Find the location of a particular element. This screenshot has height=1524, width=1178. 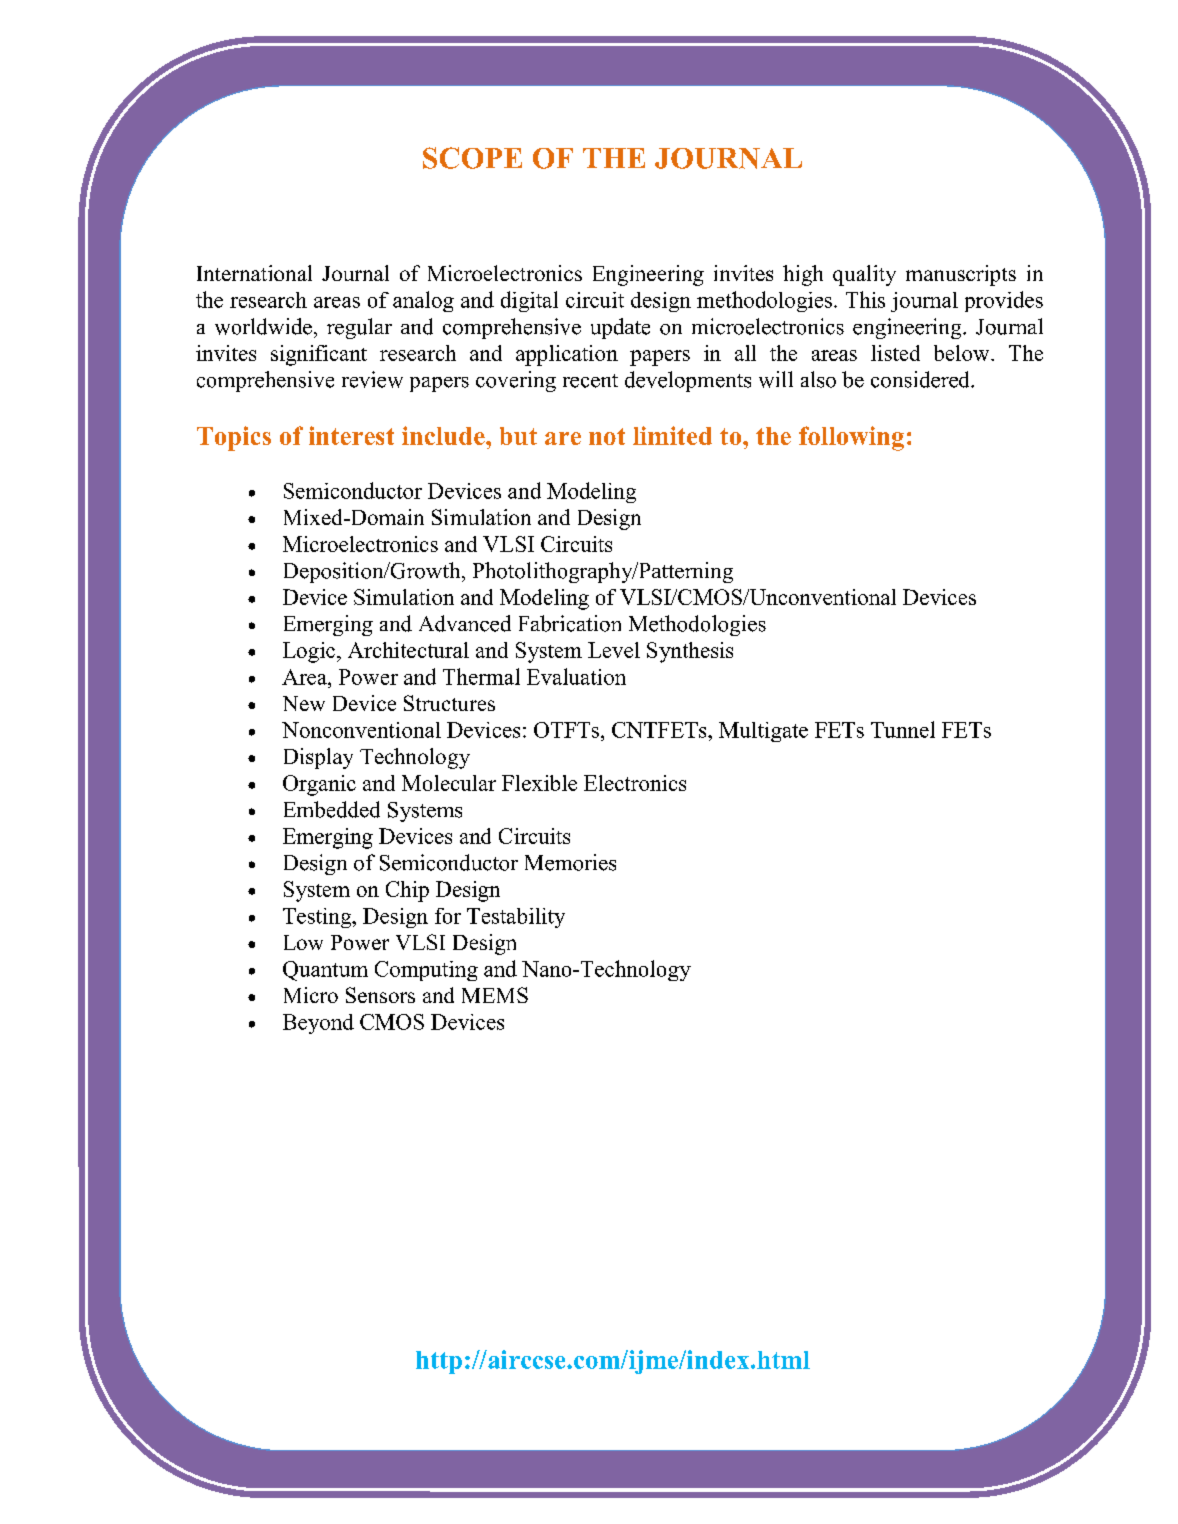

Fabrication is located at coordinates (570, 623).
